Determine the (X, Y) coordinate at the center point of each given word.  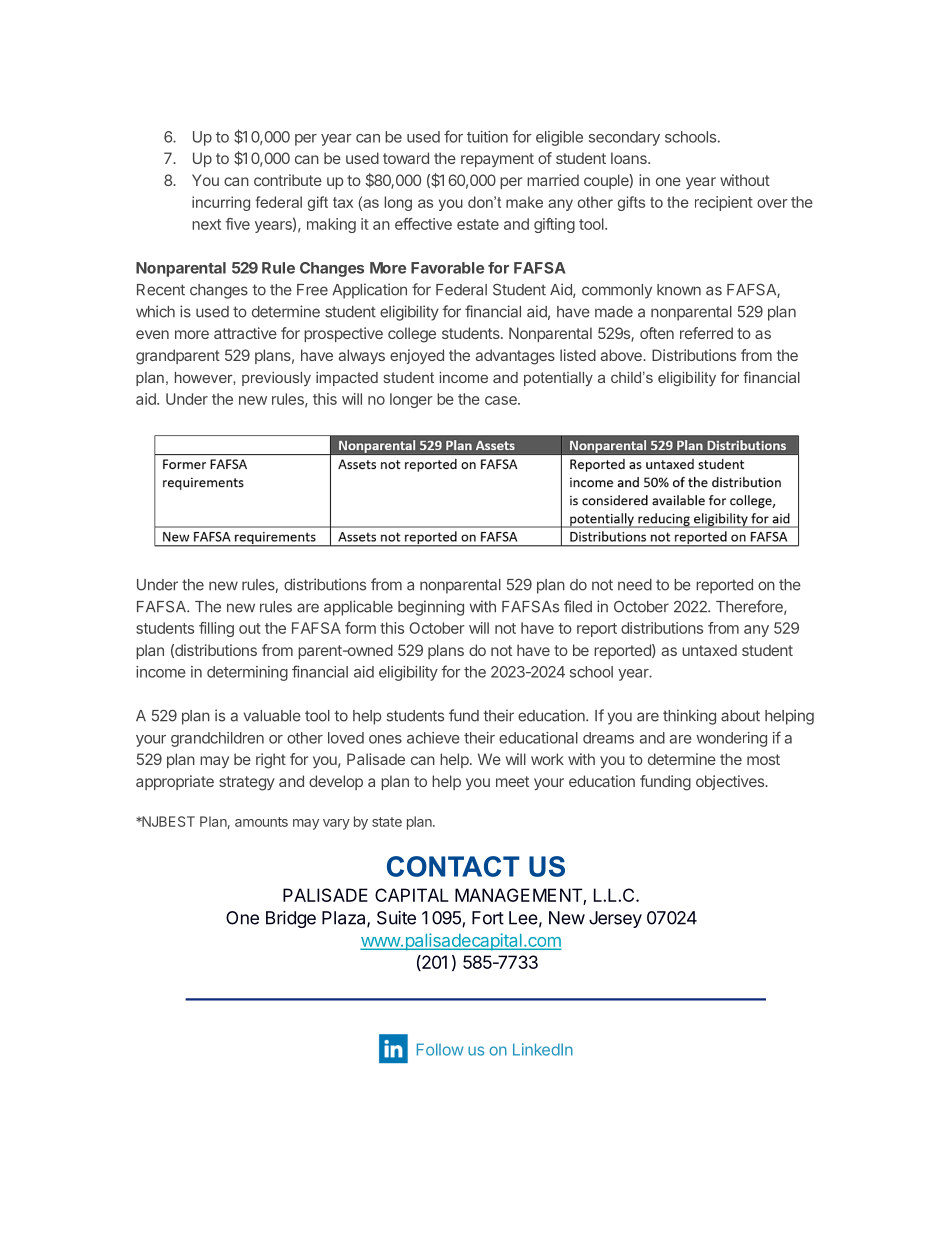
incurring (221, 203)
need (635, 585)
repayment (497, 160)
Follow (440, 1049)
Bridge (291, 919)
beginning (431, 608)
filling (216, 629)
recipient (724, 203)
